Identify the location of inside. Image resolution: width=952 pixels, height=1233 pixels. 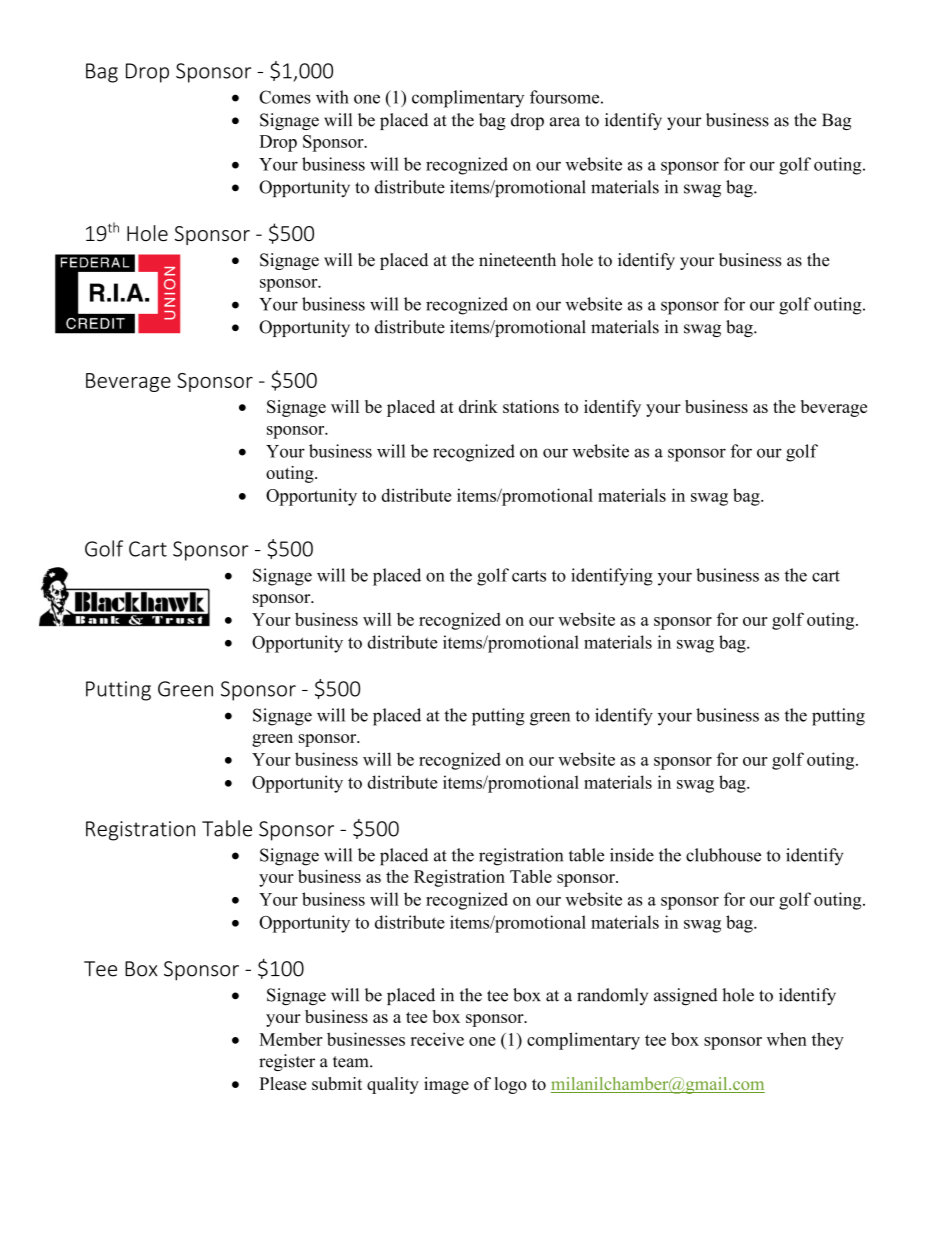
(632, 855).
